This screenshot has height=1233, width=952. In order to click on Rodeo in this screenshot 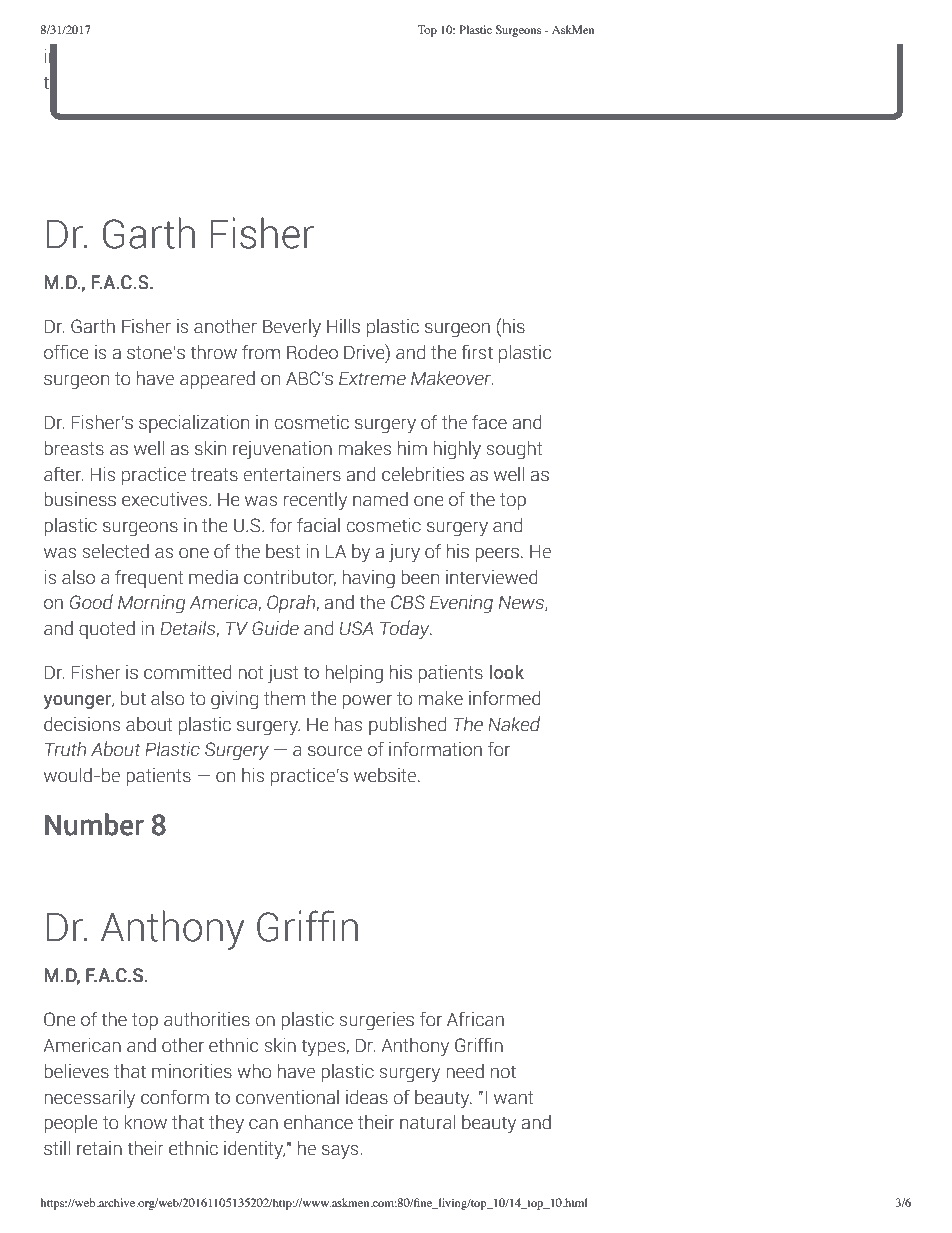, I will do `click(312, 352)`.
